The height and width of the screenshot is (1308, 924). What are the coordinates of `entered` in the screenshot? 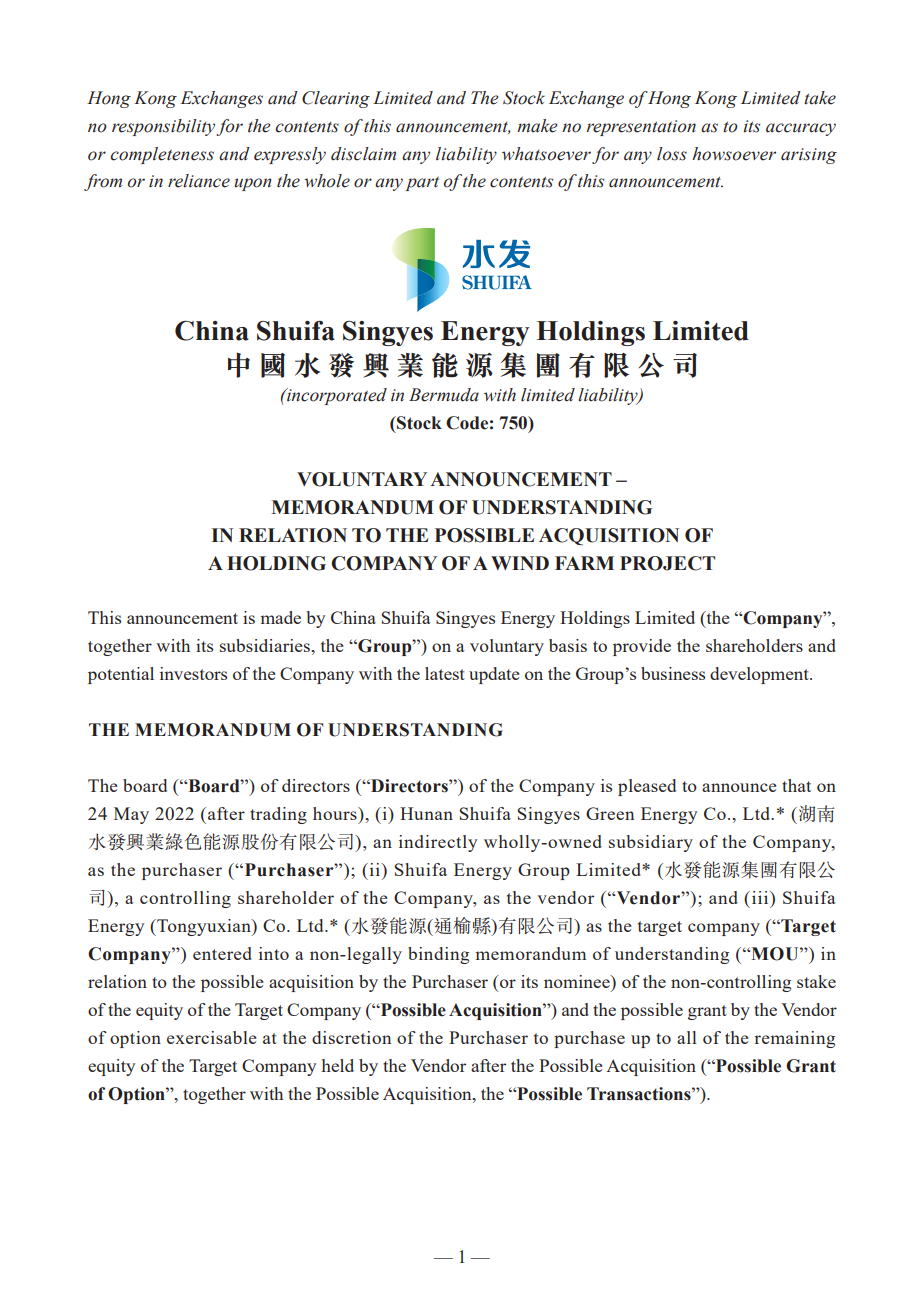 It's located at (222, 953).
